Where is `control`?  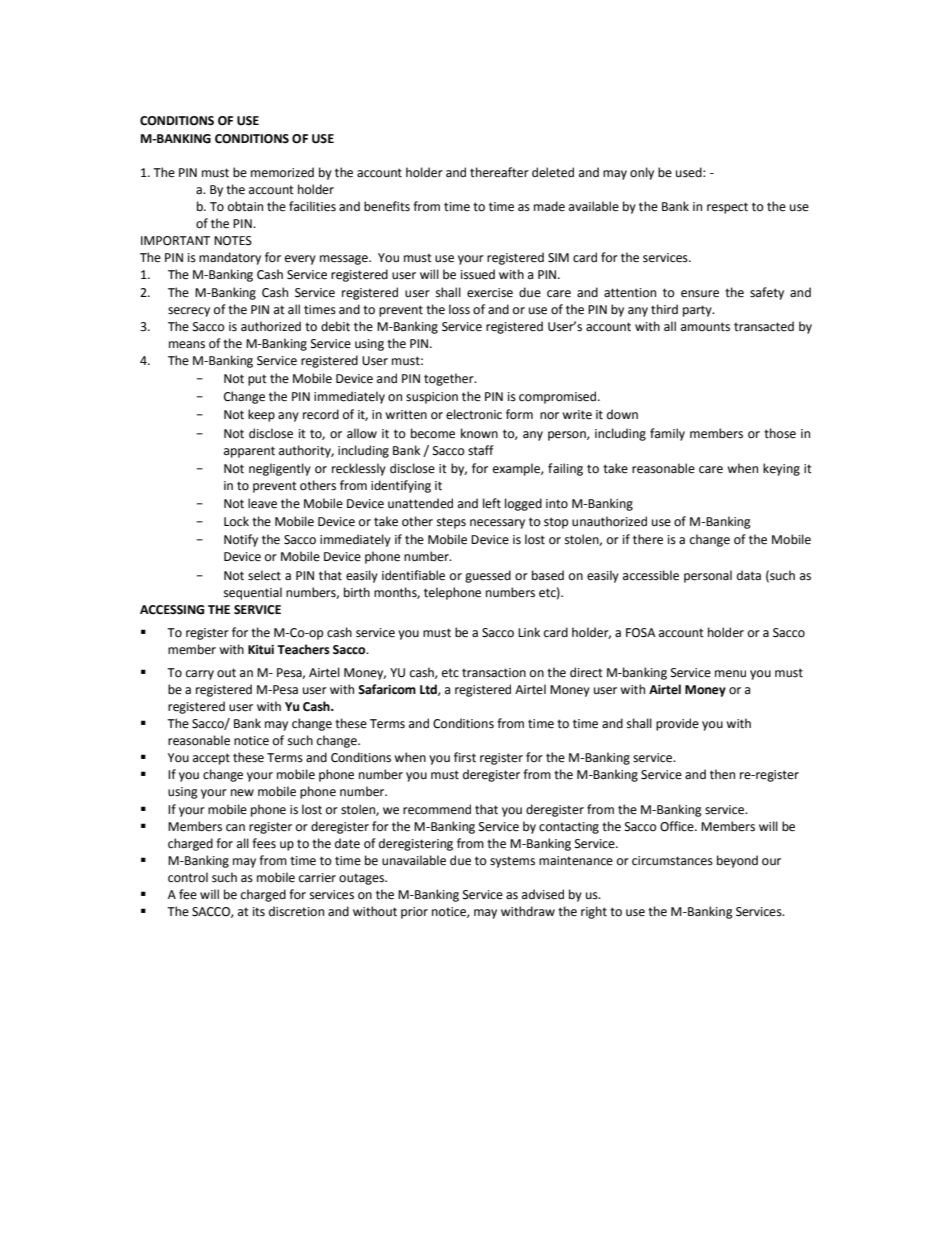
control is located at coordinates (188, 877).
